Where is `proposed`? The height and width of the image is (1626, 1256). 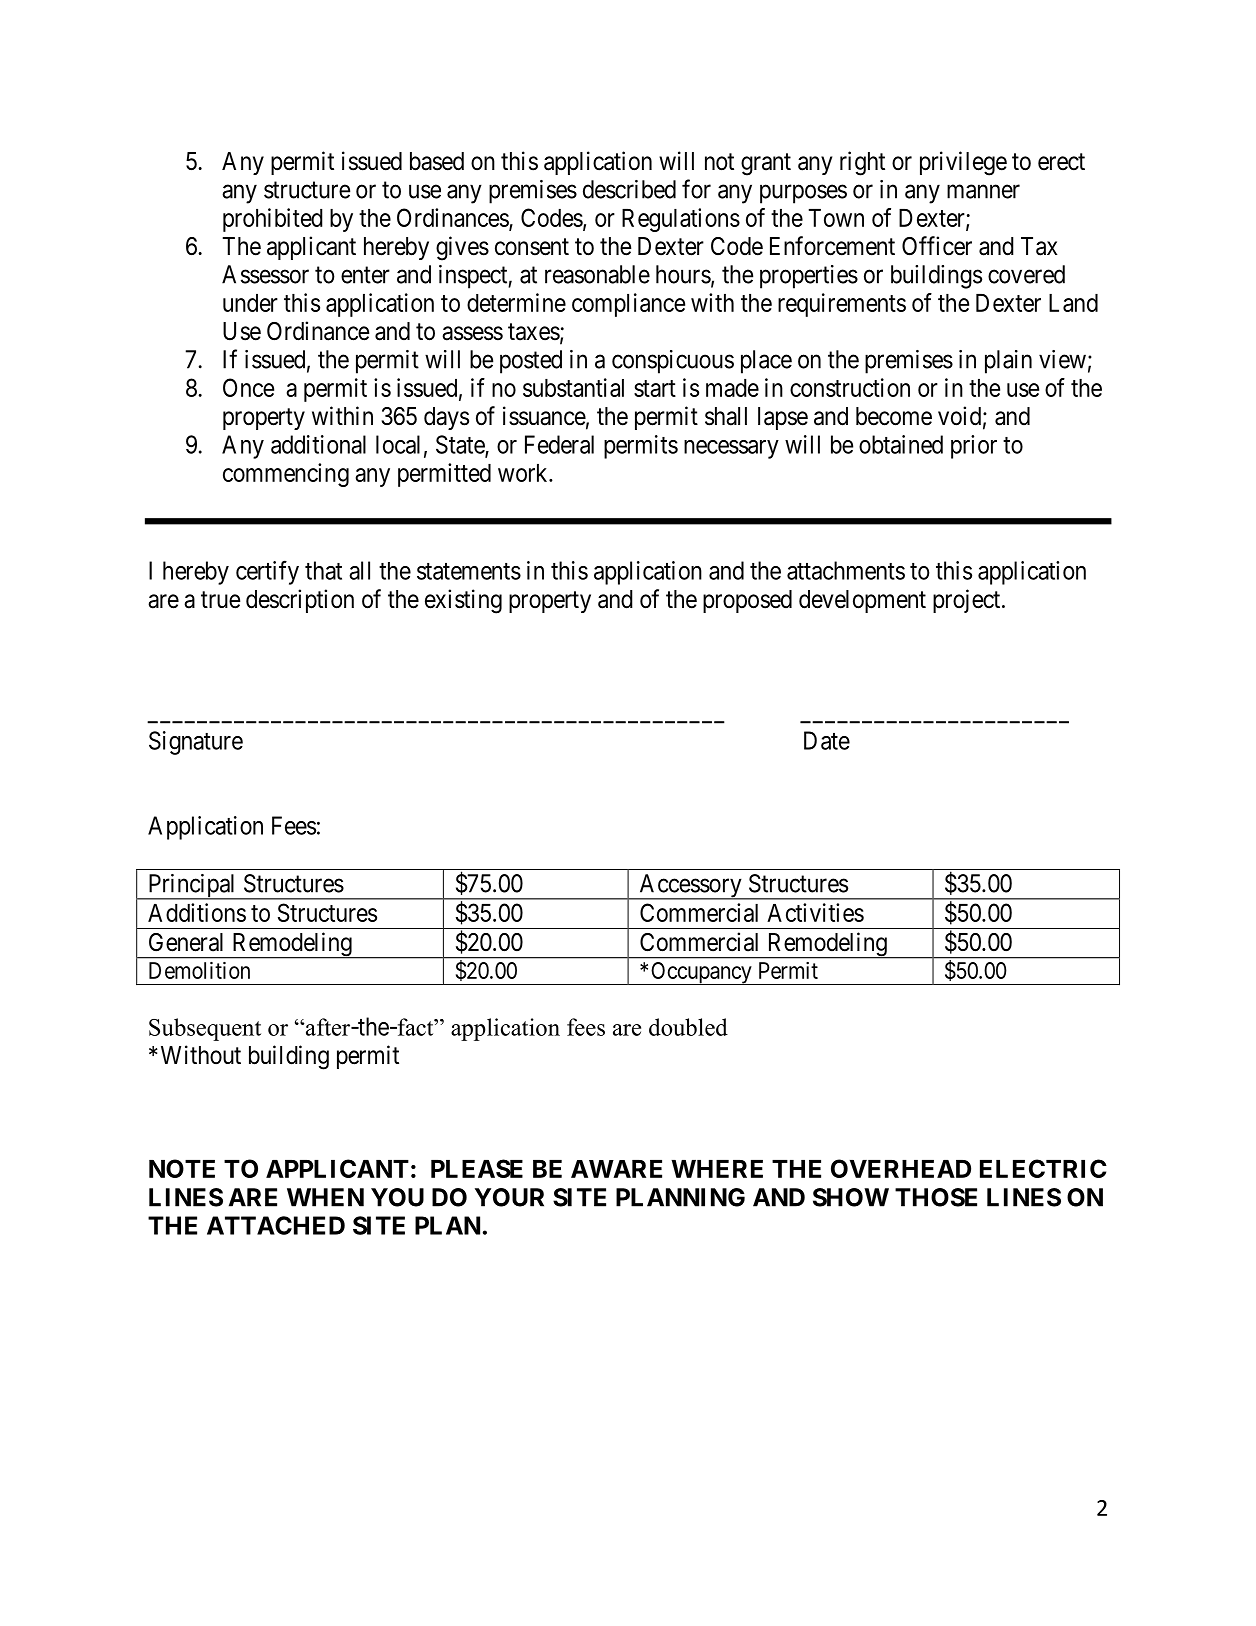 proposed is located at coordinates (747, 601).
